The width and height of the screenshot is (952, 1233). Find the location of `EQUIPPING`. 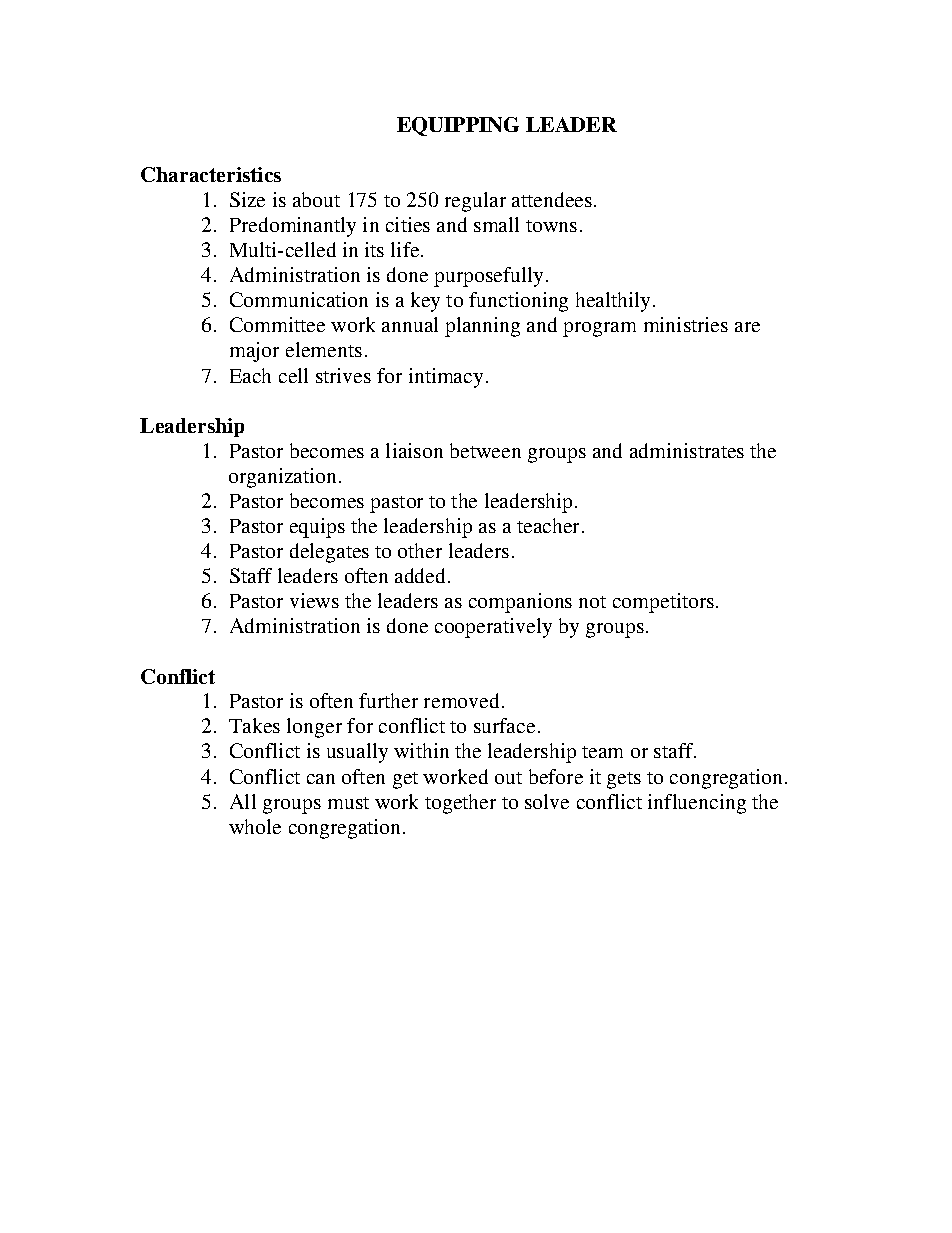

EQUIPPING is located at coordinates (458, 126).
